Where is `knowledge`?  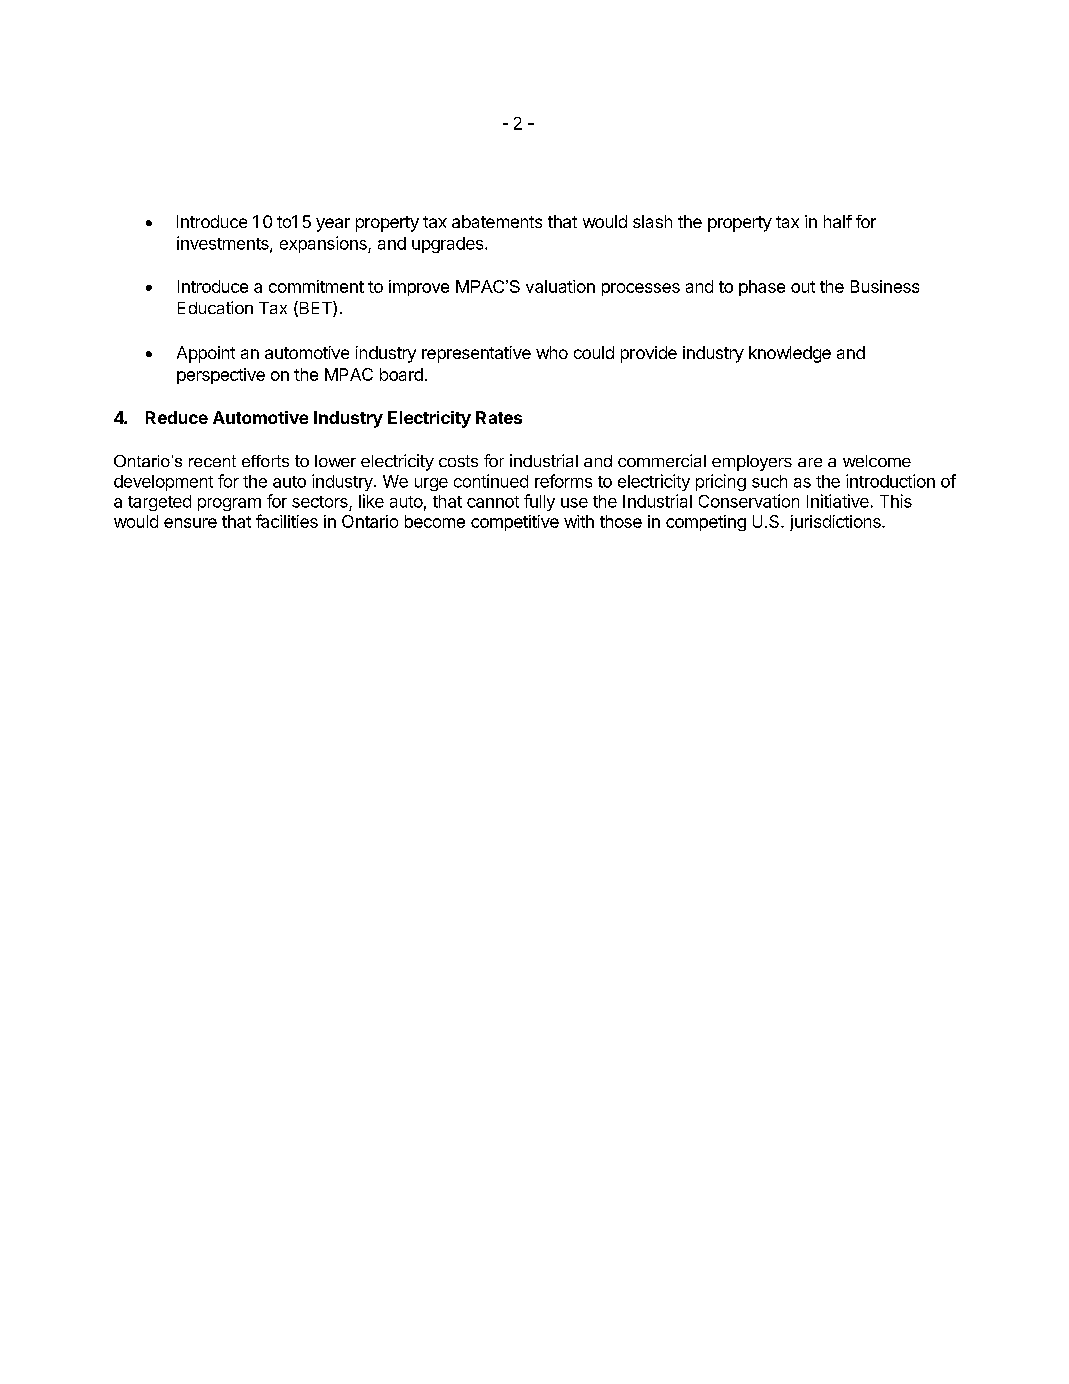
knowledge is located at coordinates (790, 354).
